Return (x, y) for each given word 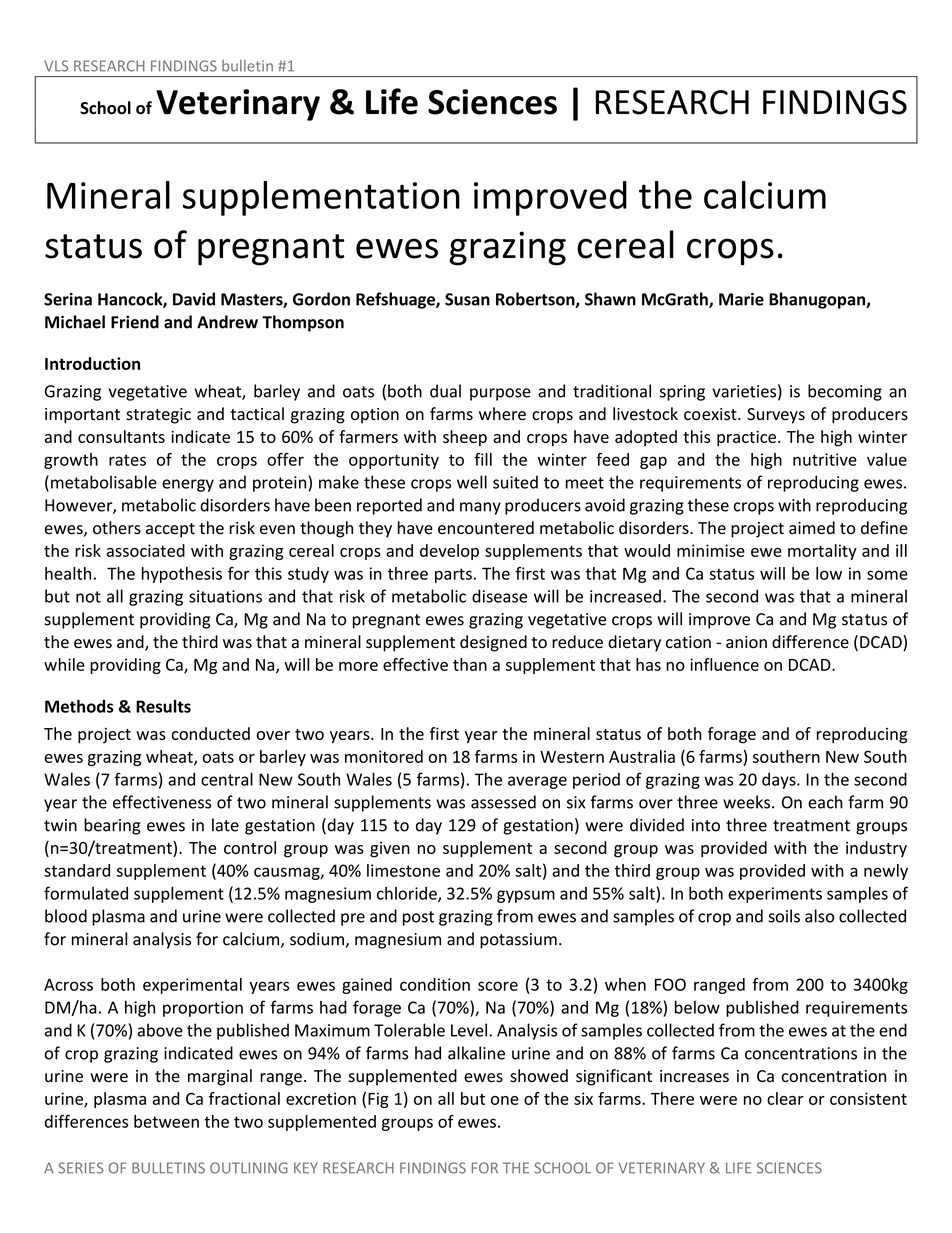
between (166, 1121)
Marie (741, 299)
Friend (135, 322)
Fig (378, 1100)
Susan (467, 299)
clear (785, 1098)
